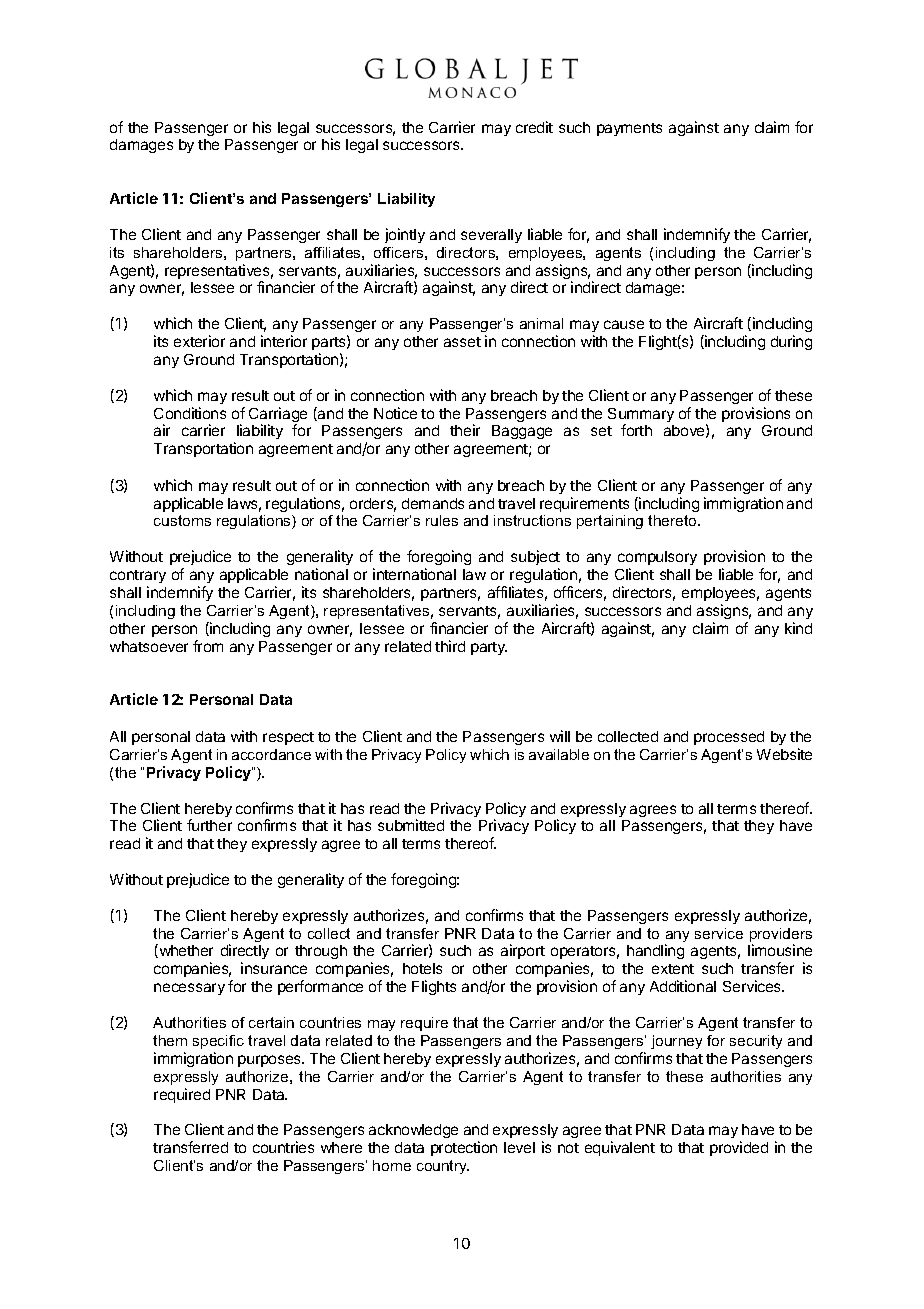  What do you see at coordinates (271, 1061) in the screenshot?
I see `purposes` at bounding box center [271, 1061].
